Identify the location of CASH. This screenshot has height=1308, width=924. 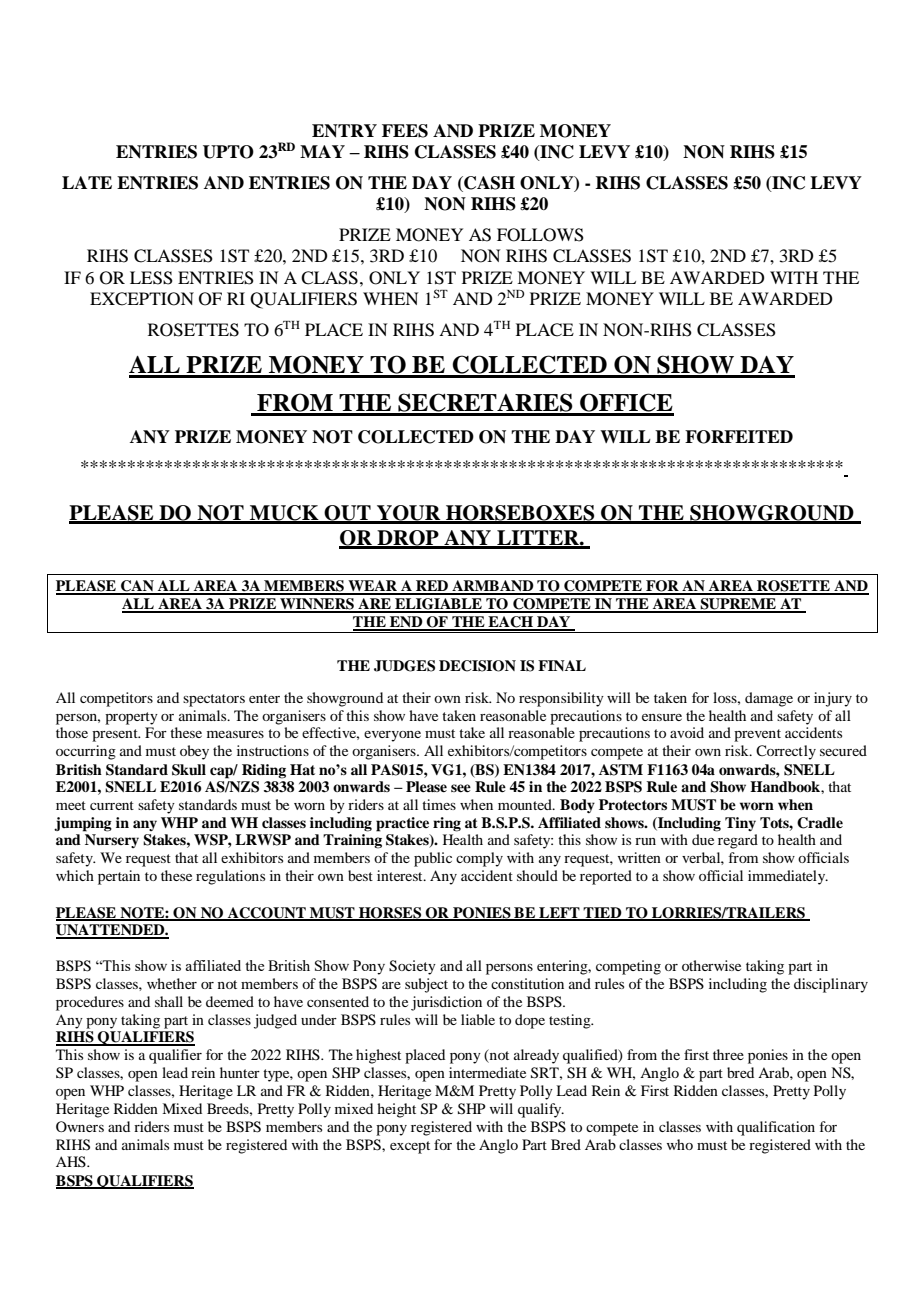
(488, 184).
